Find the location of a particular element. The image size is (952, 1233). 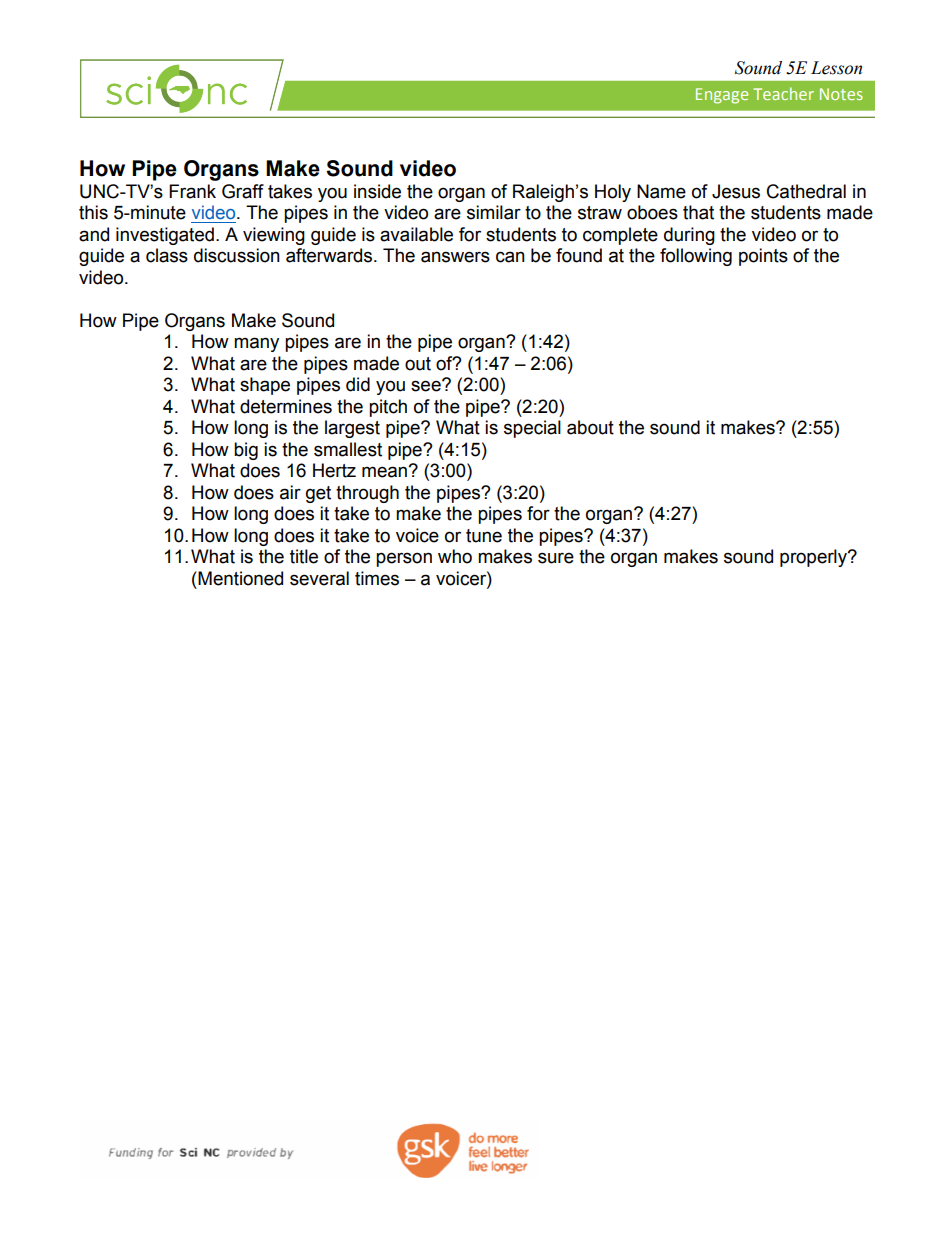

points is located at coordinates (763, 257).
